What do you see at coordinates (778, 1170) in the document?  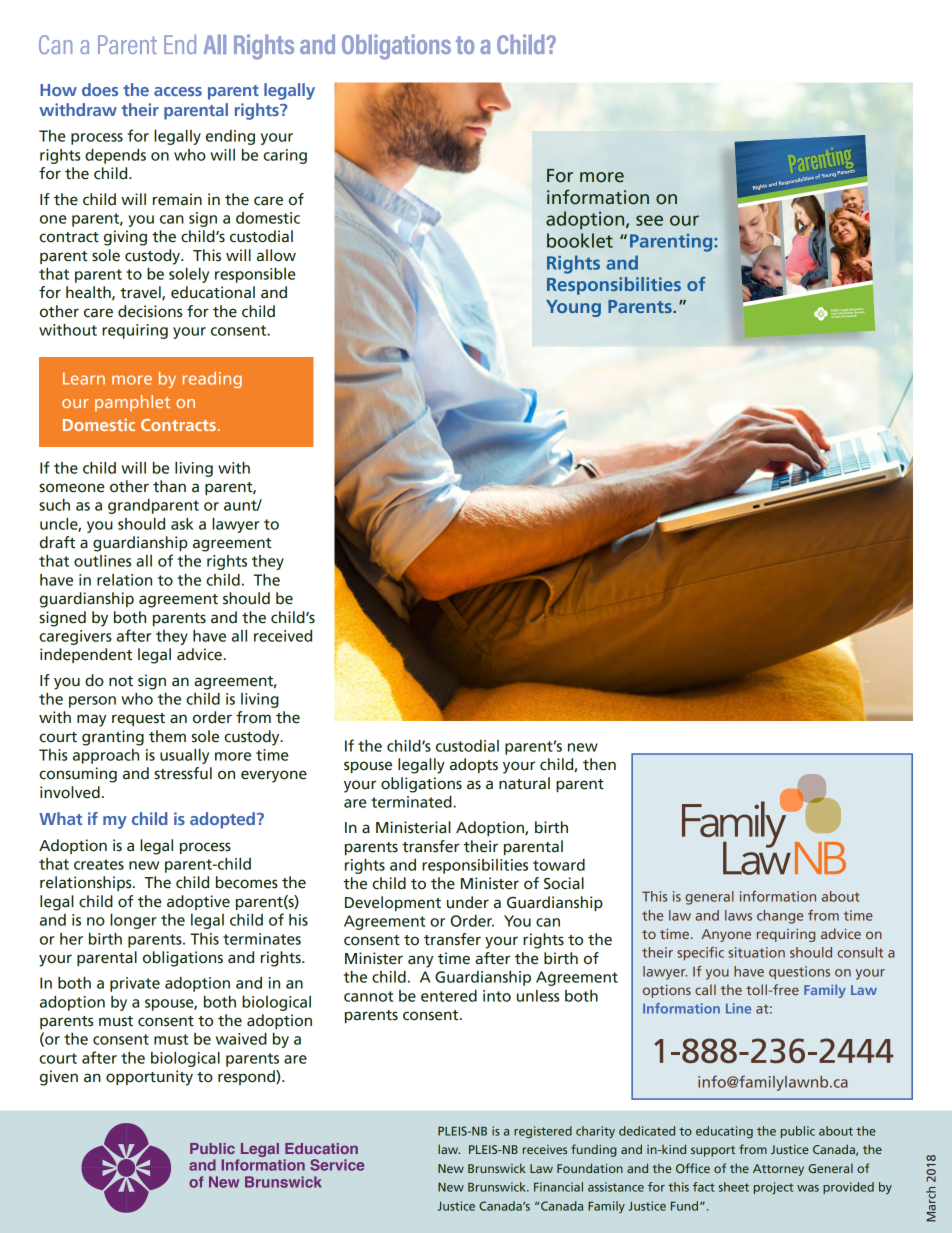 I see `Attorney` at bounding box center [778, 1170].
